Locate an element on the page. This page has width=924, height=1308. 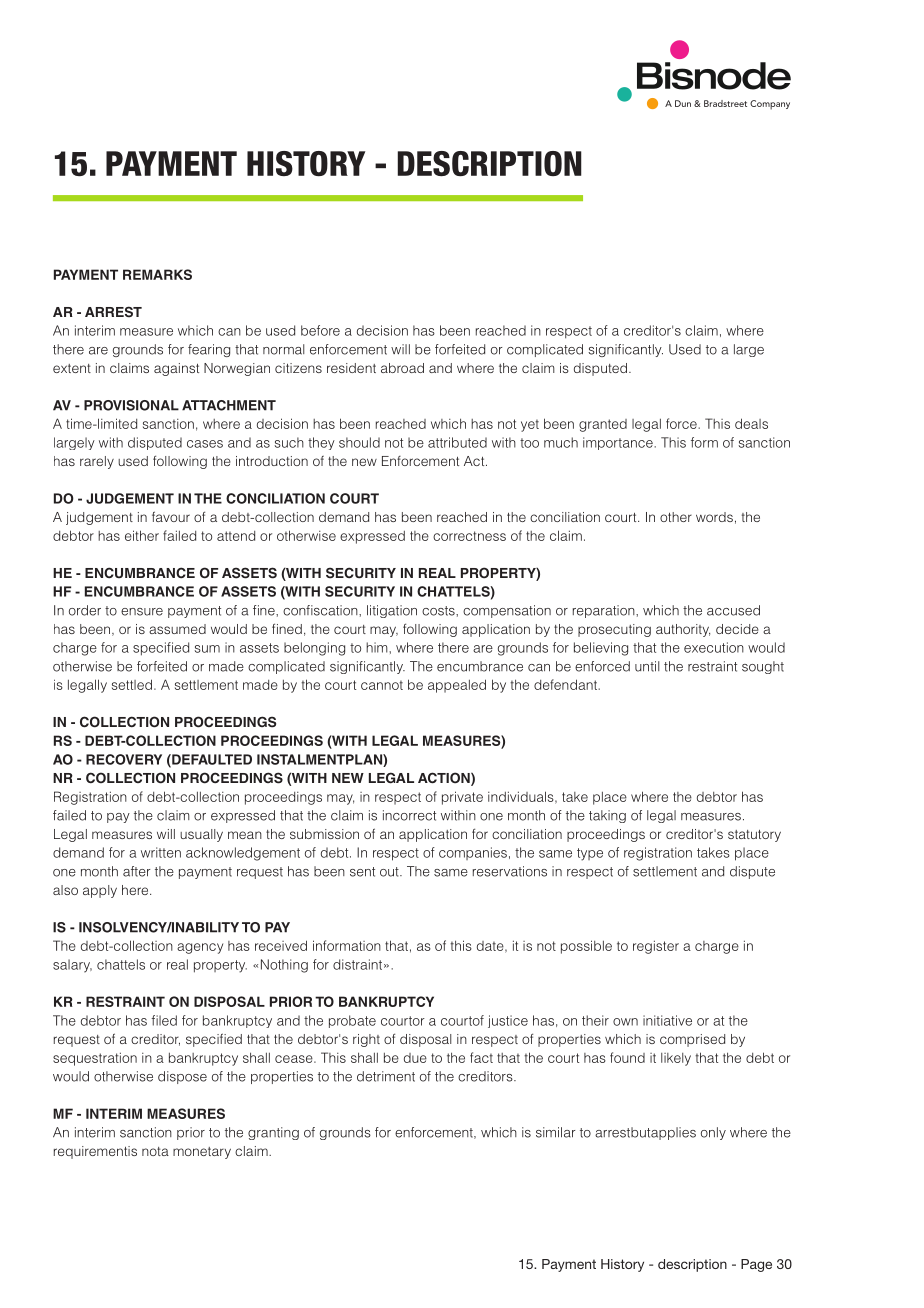
REMARKS is located at coordinates (157, 274).
